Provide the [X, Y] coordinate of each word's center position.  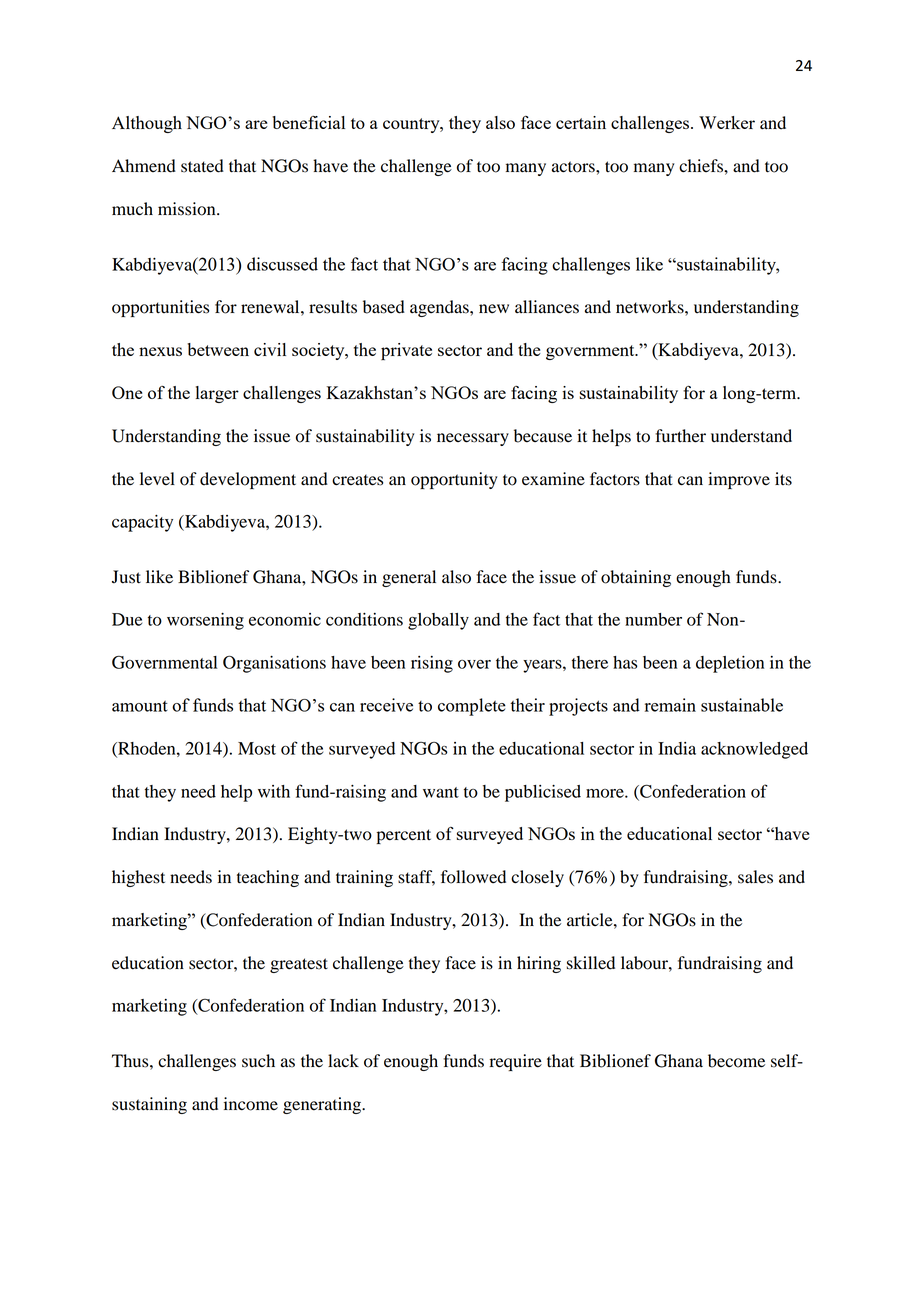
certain [581, 122]
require [516, 1062]
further [680, 436]
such [258, 1061]
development [248, 480]
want [441, 792]
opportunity [454, 480]
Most [257, 748]
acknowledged [754, 750]
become [736, 1061]
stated [202, 166]
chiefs [702, 166]
